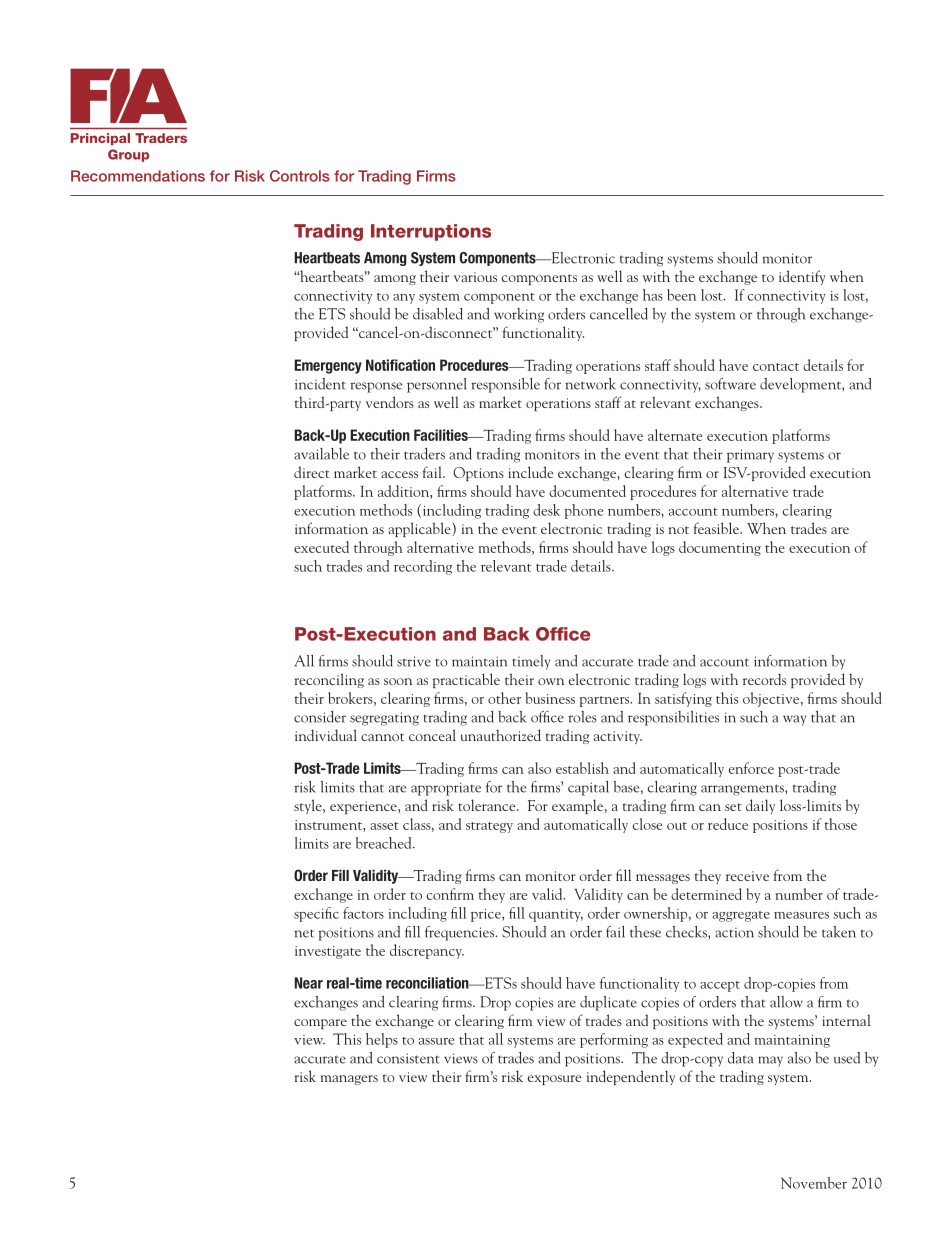  What do you see at coordinates (717, 528) in the image?
I see `feasible` at bounding box center [717, 528].
